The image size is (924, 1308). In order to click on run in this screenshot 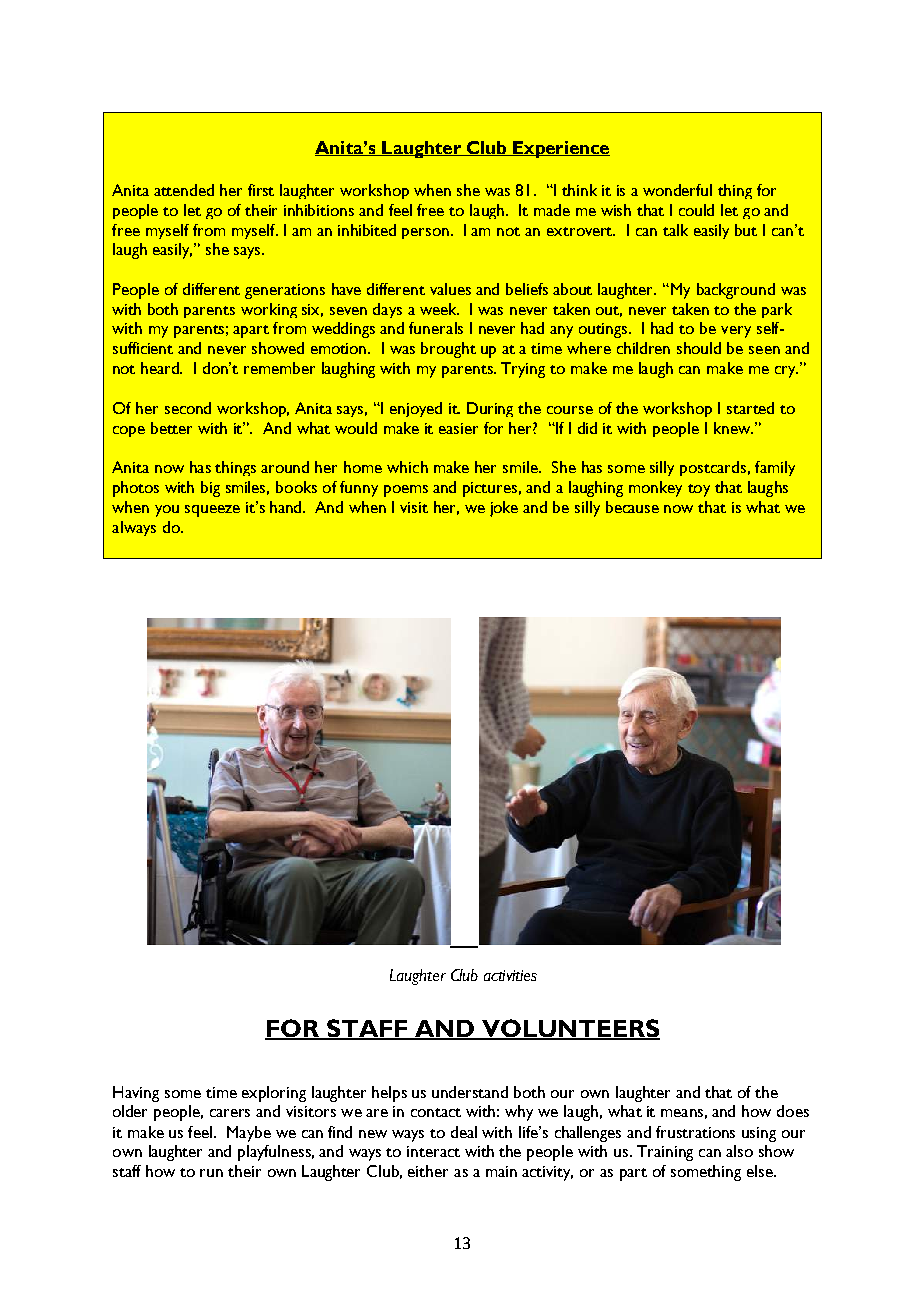, I will do `click(211, 1173)`.
